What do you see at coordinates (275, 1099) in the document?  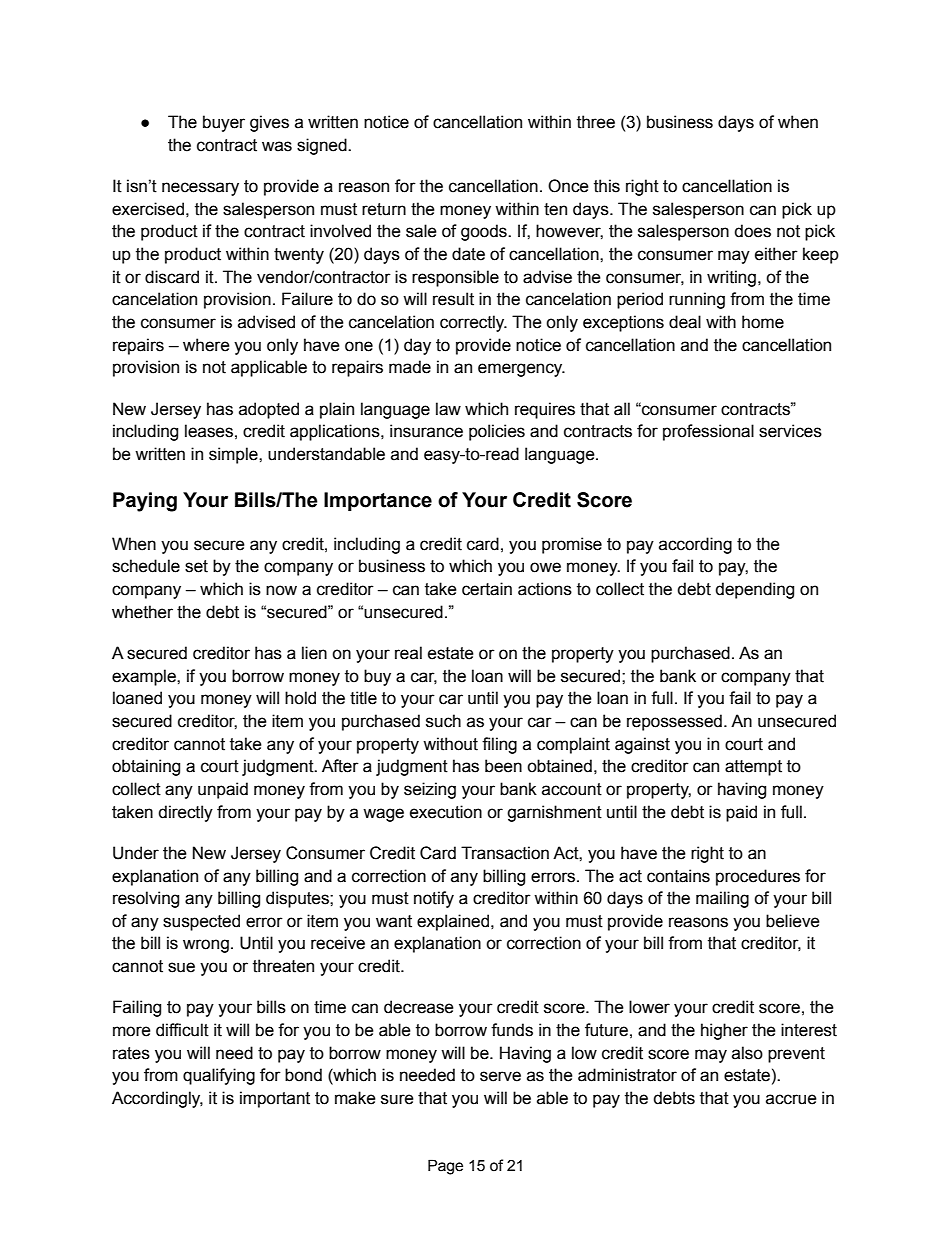 I see `important` at bounding box center [275, 1099].
